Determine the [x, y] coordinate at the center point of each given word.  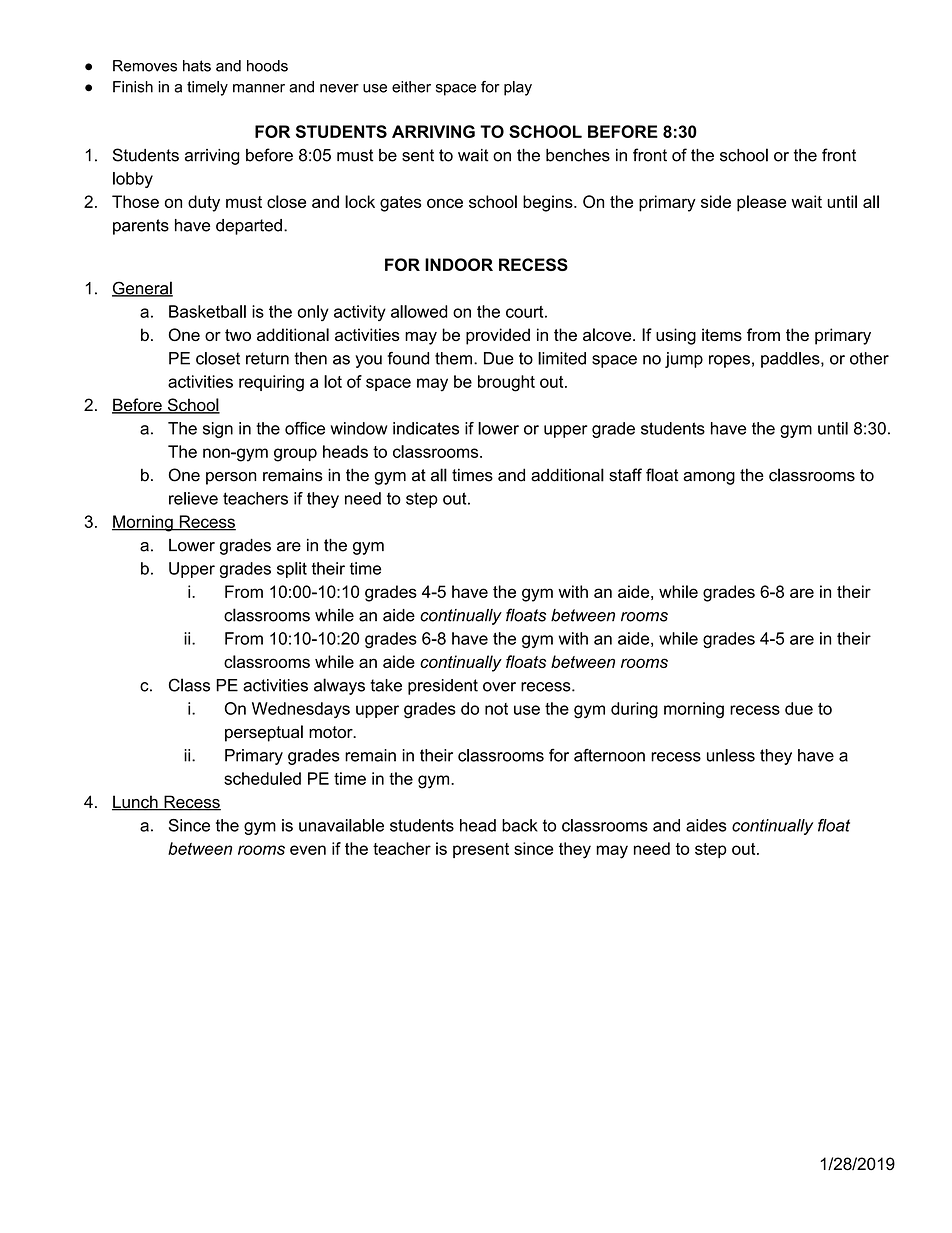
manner [259, 88]
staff [625, 475]
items [722, 334]
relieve [193, 498]
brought [506, 383]
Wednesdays [301, 710]
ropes [729, 361]
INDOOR [459, 264]
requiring [271, 383]
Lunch [136, 803]
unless [731, 755]
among [709, 478]
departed [249, 227]
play [518, 88]
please [761, 203]
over [499, 687]
